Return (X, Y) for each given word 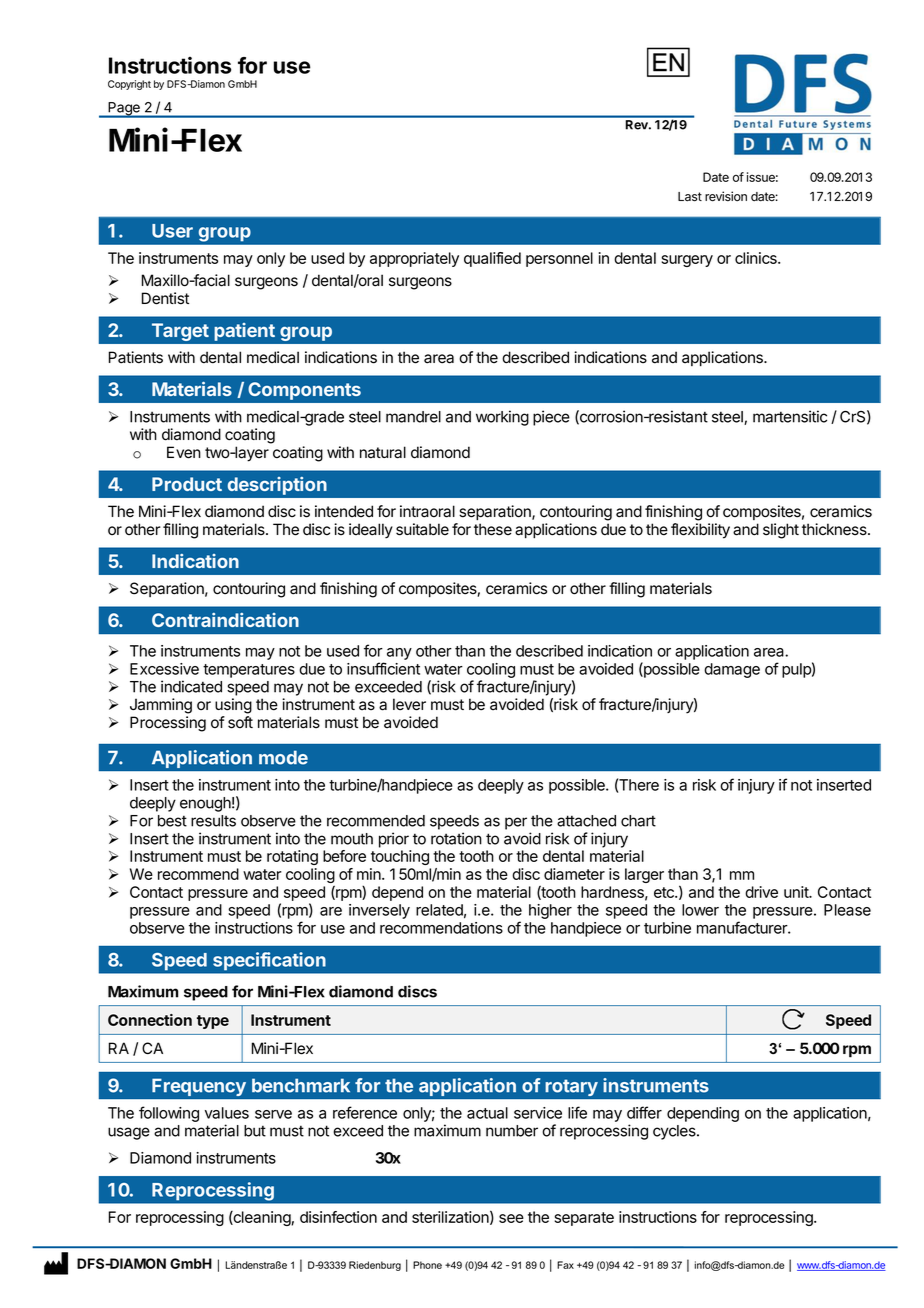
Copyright (129, 85)
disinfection (338, 1217)
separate (584, 1219)
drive (761, 892)
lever (409, 704)
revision (726, 196)
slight (781, 531)
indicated (191, 686)
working (502, 418)
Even (184, 452)
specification (269, 962)
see (511, 1218)
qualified (492, 259)
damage (732, 670)
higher (550, 911)
